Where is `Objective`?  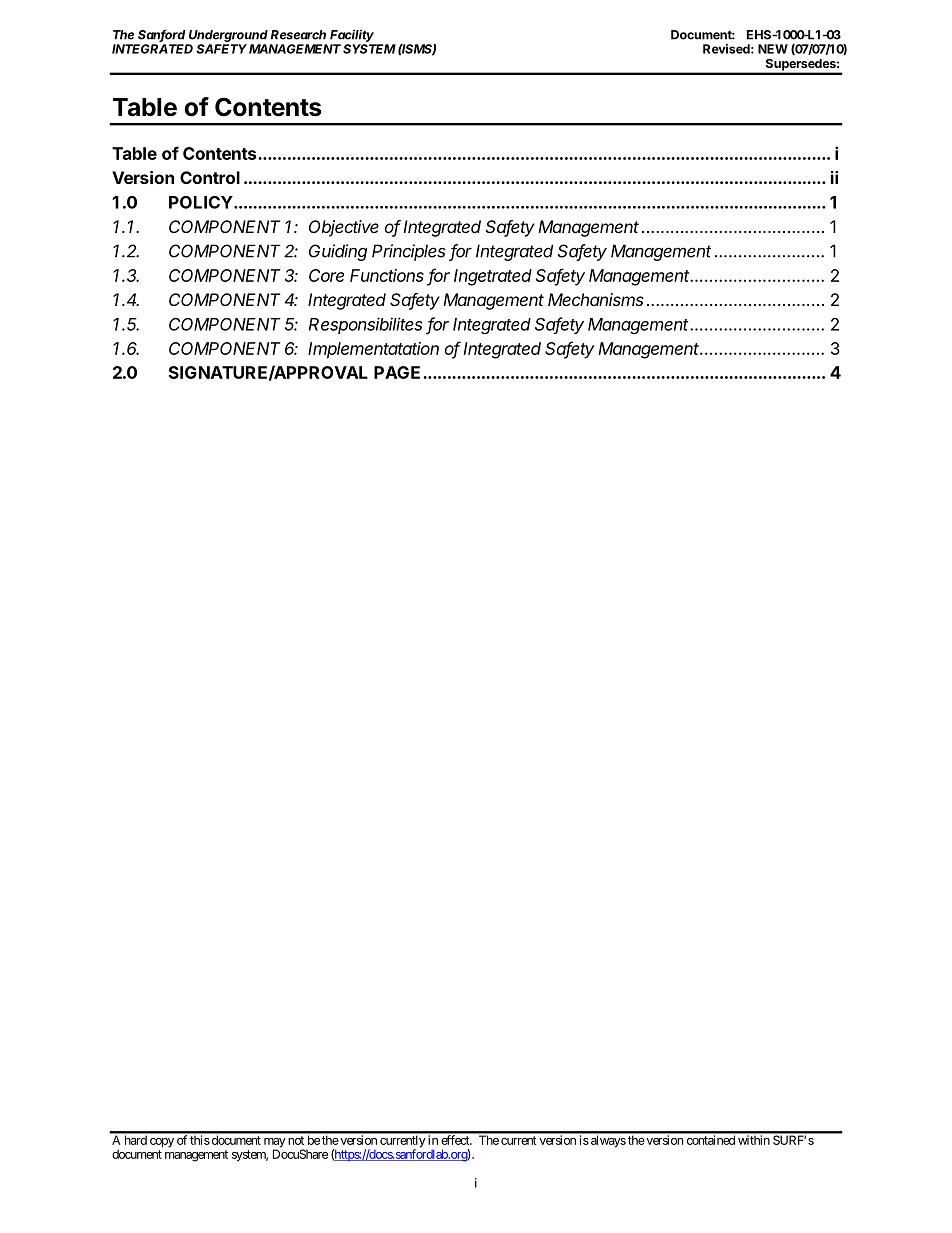 Objective is located at coordinates (344, 228).
